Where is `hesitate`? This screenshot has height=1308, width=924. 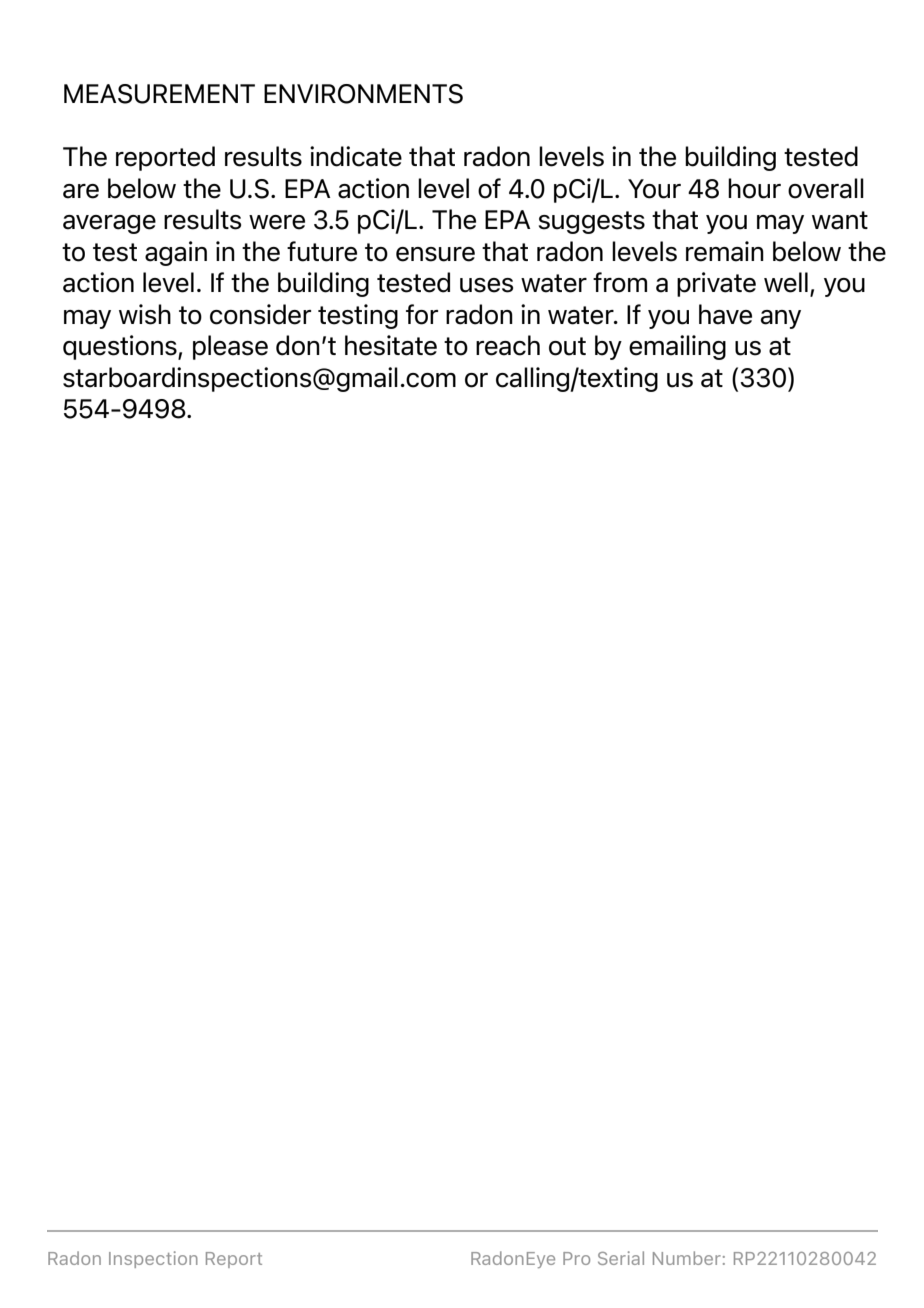 hesitate is located at coordinates (391, 345).
